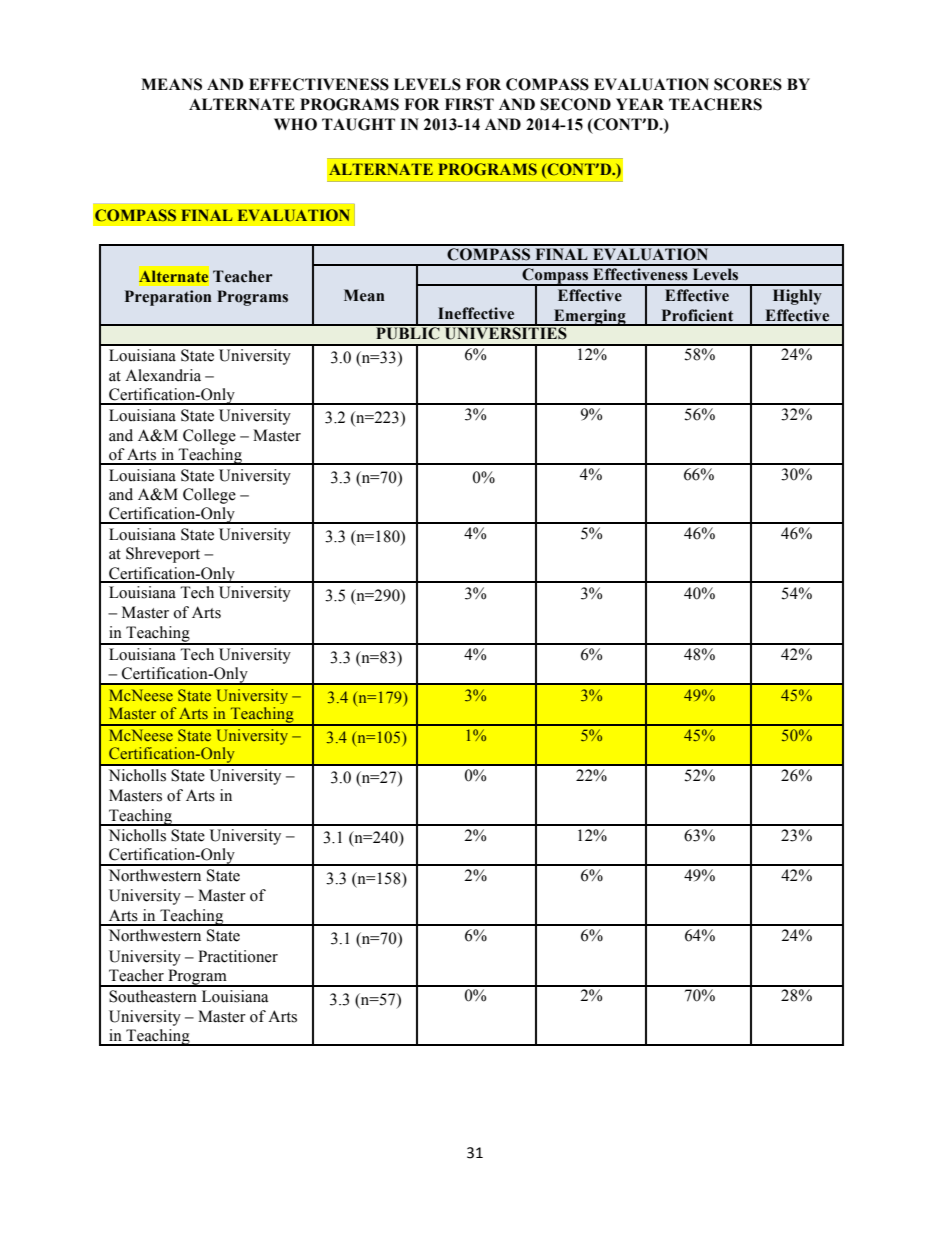  Describe the element at coordinates (238, 956) in the document. I see `Practitioner` at that location.
